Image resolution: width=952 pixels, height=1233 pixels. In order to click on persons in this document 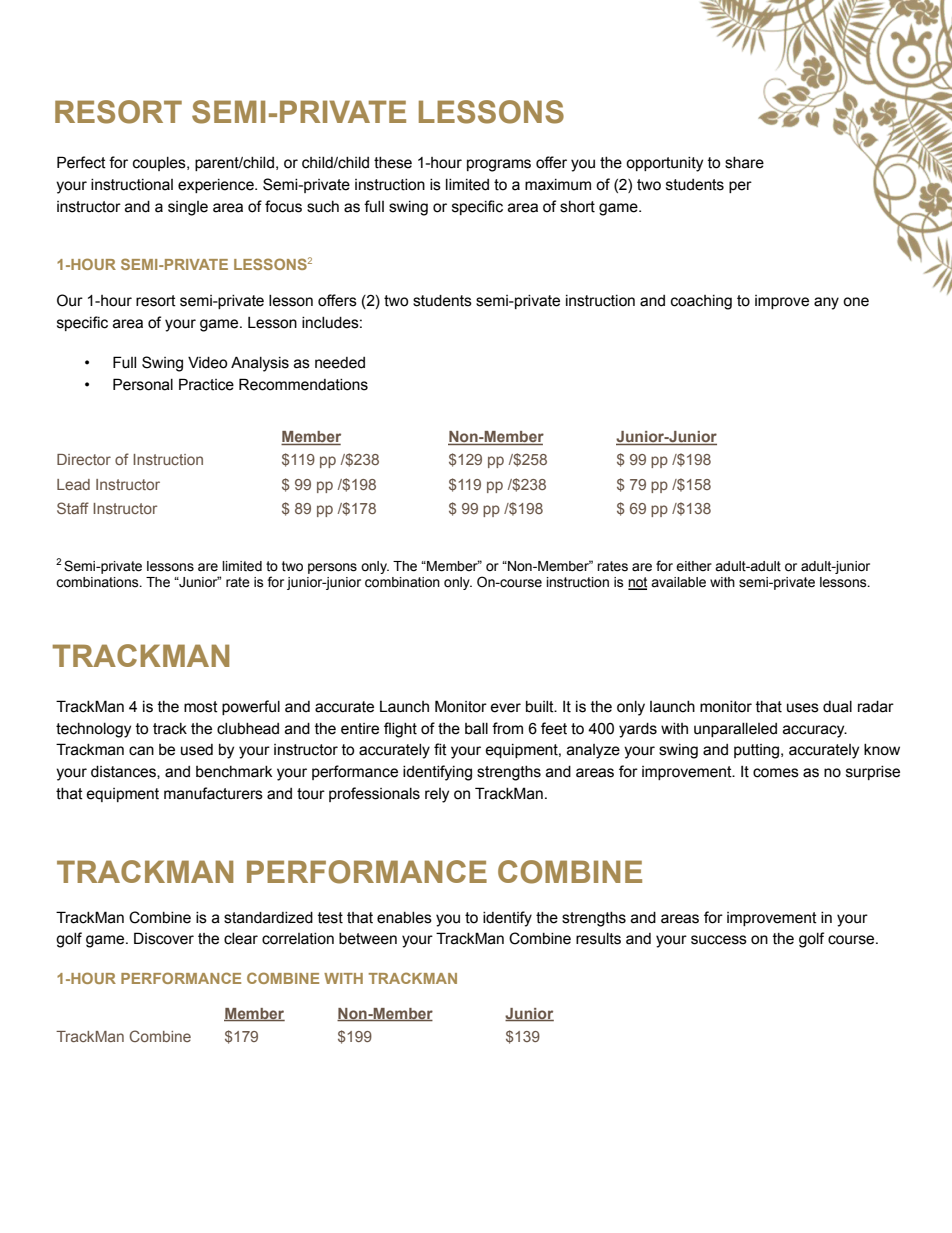, I will do `click(332, 568)`.
